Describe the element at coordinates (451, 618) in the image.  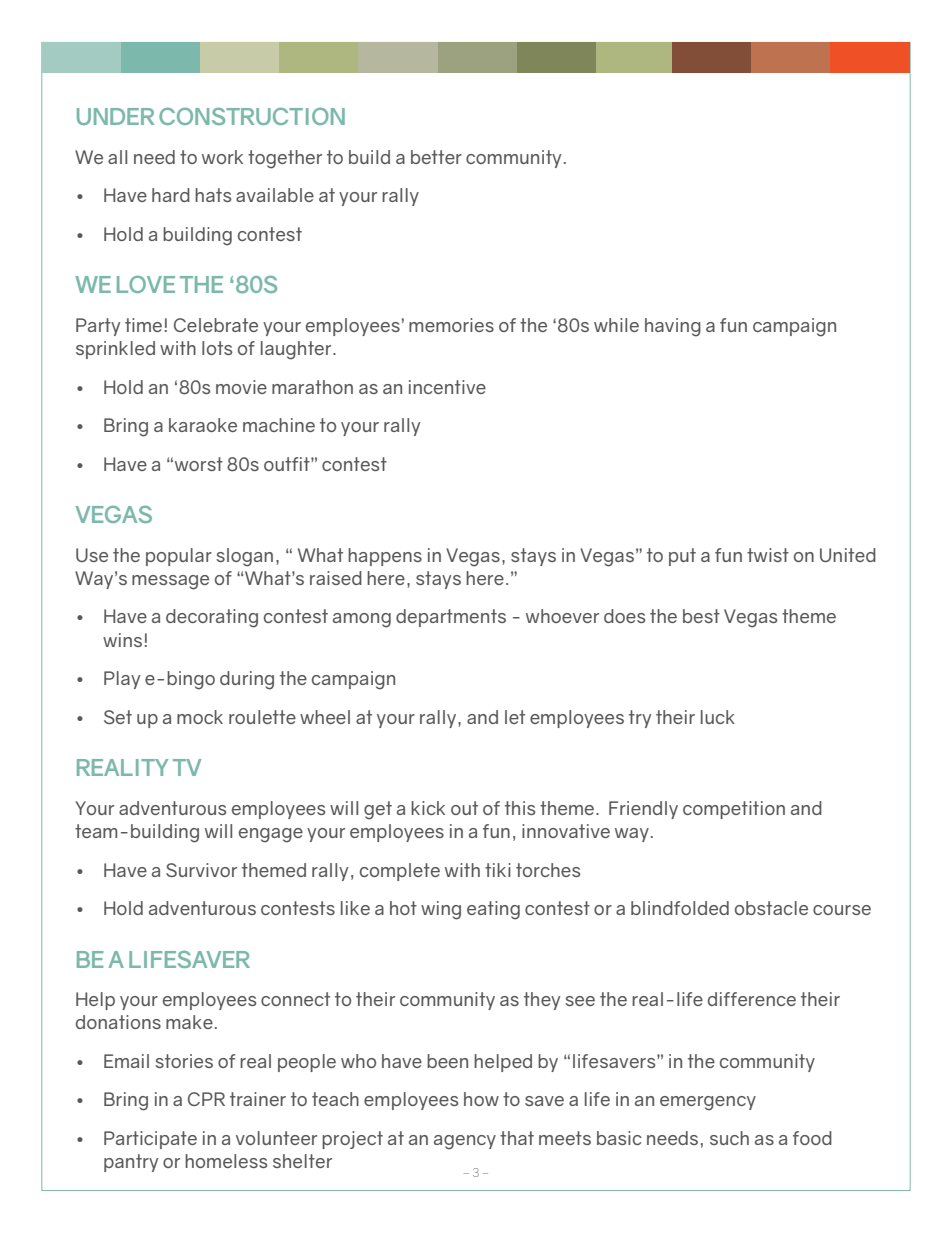
I see `departments` at that location.
